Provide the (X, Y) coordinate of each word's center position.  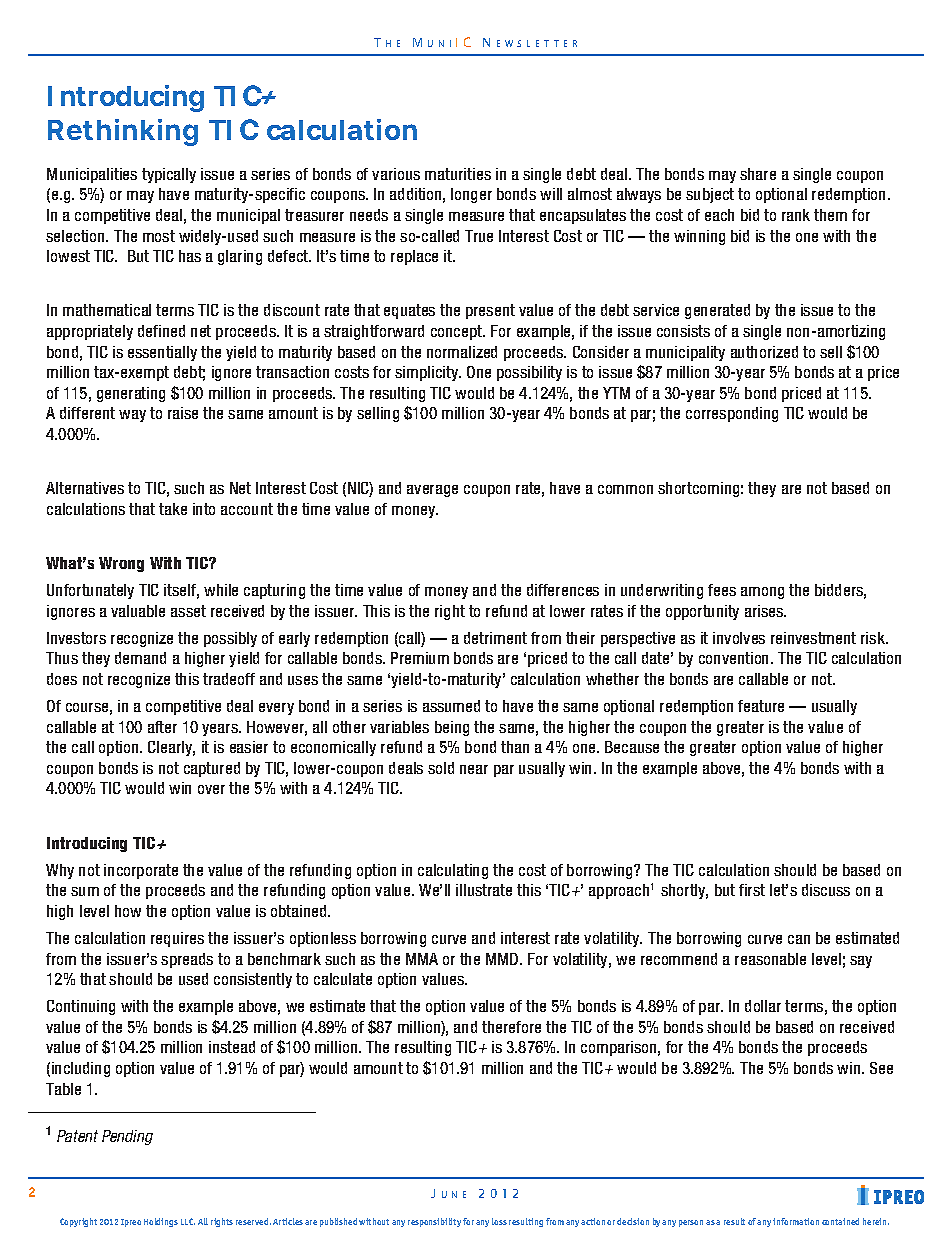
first (752, 890)
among (762, 593)
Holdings (161, 1222)
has (190, 256)
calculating (453, 871)
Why (60, 871)
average (432, 491)
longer (471, 195)
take (173, 509)
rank (796, 215)
